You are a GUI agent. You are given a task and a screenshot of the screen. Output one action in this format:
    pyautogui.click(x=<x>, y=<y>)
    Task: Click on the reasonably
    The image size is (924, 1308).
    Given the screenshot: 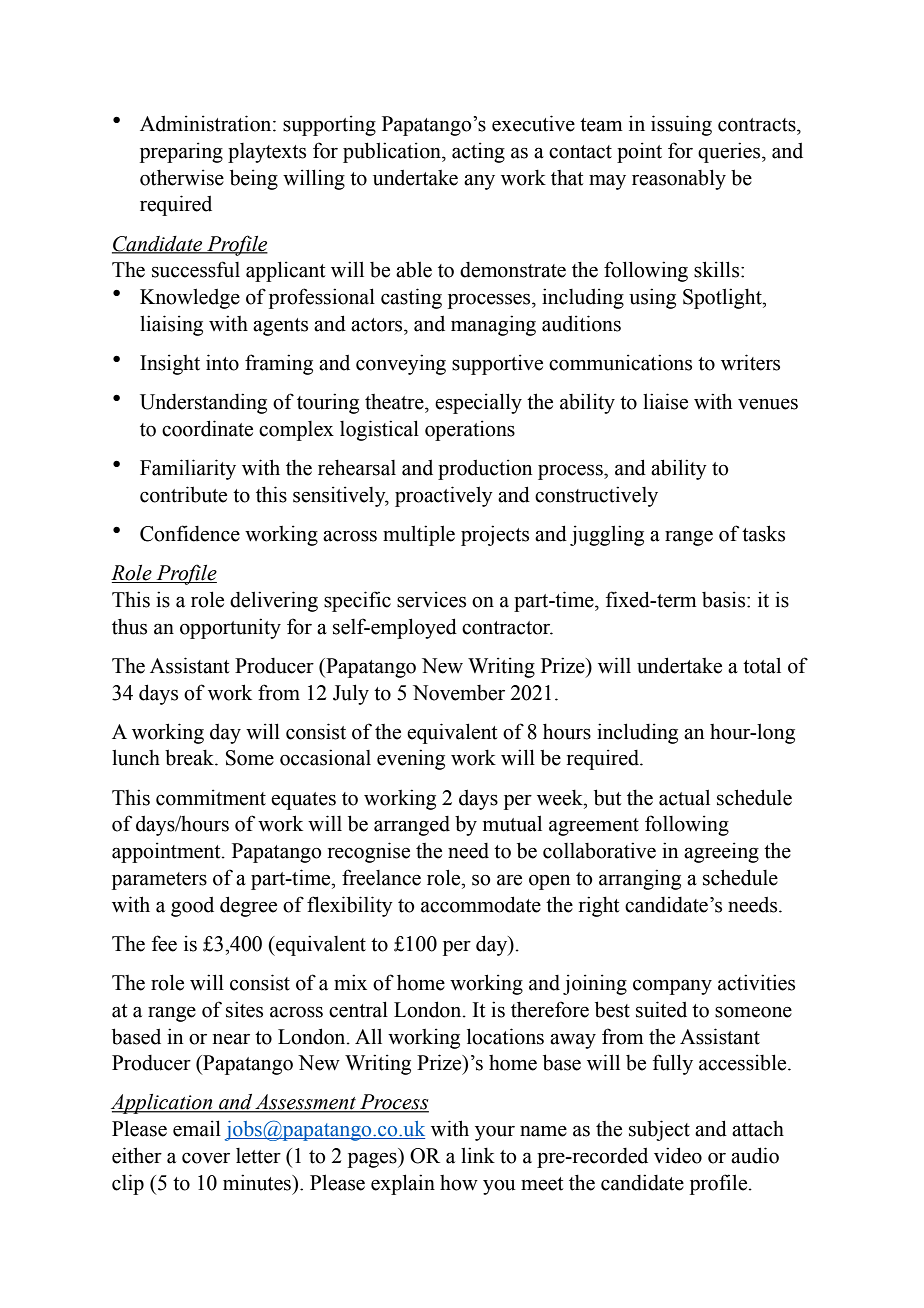 What is the action you would take?
    pyautogui.click(x=679, y=179)
